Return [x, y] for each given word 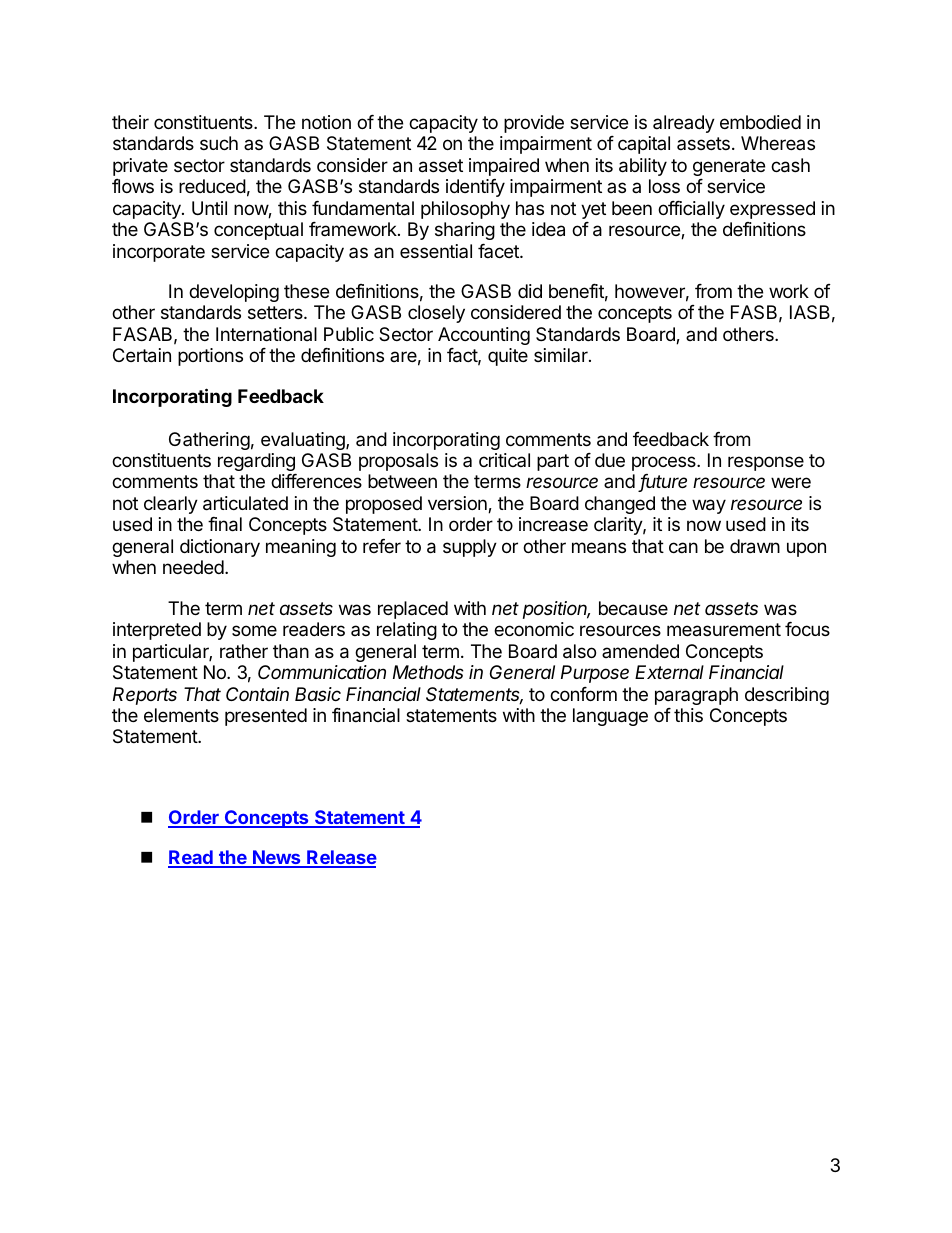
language [610, 717]
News [277, 858]
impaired [504, 167]
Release [341, 858]
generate [729, 167]
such [219, 143]
